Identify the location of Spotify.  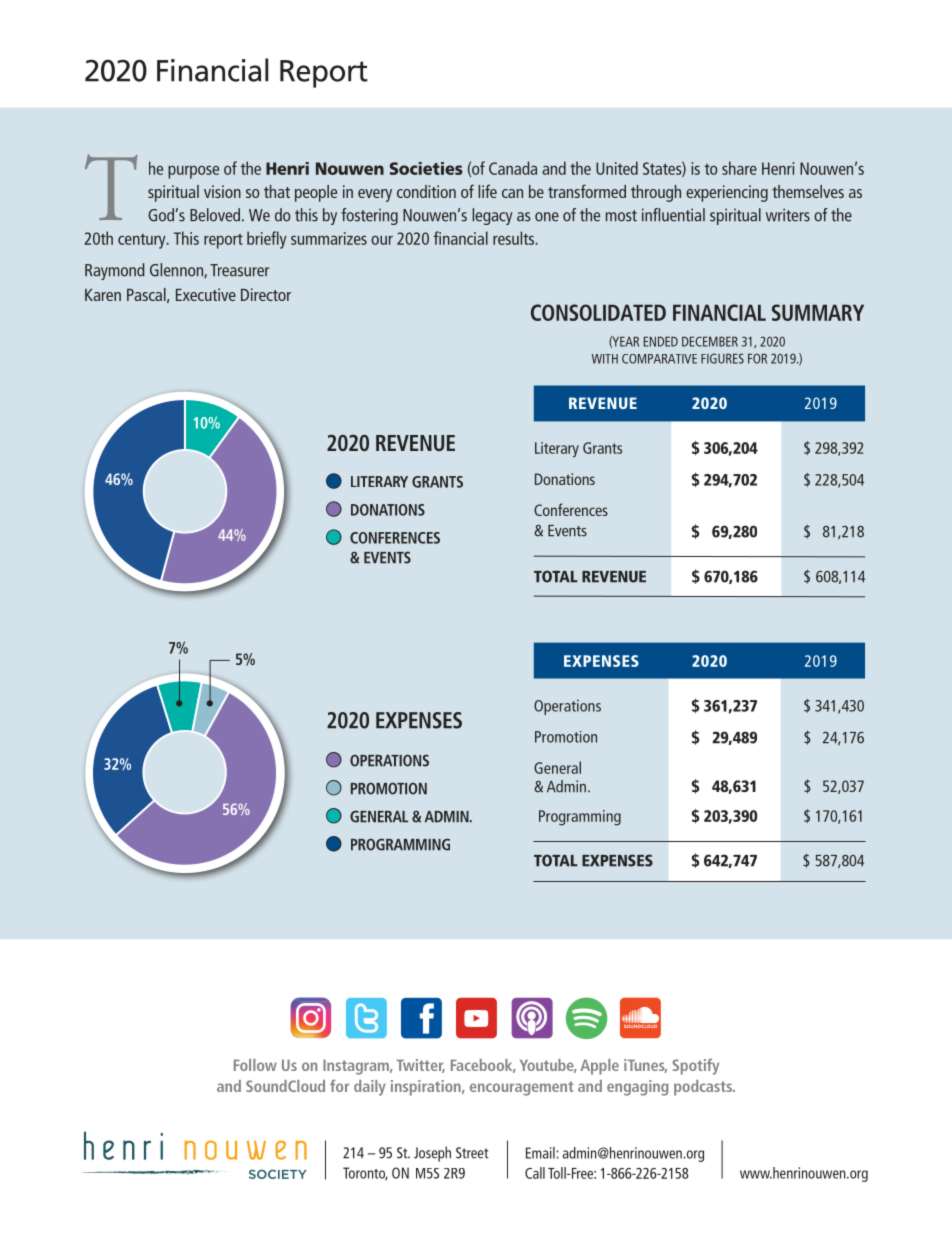
(695, 1066).
